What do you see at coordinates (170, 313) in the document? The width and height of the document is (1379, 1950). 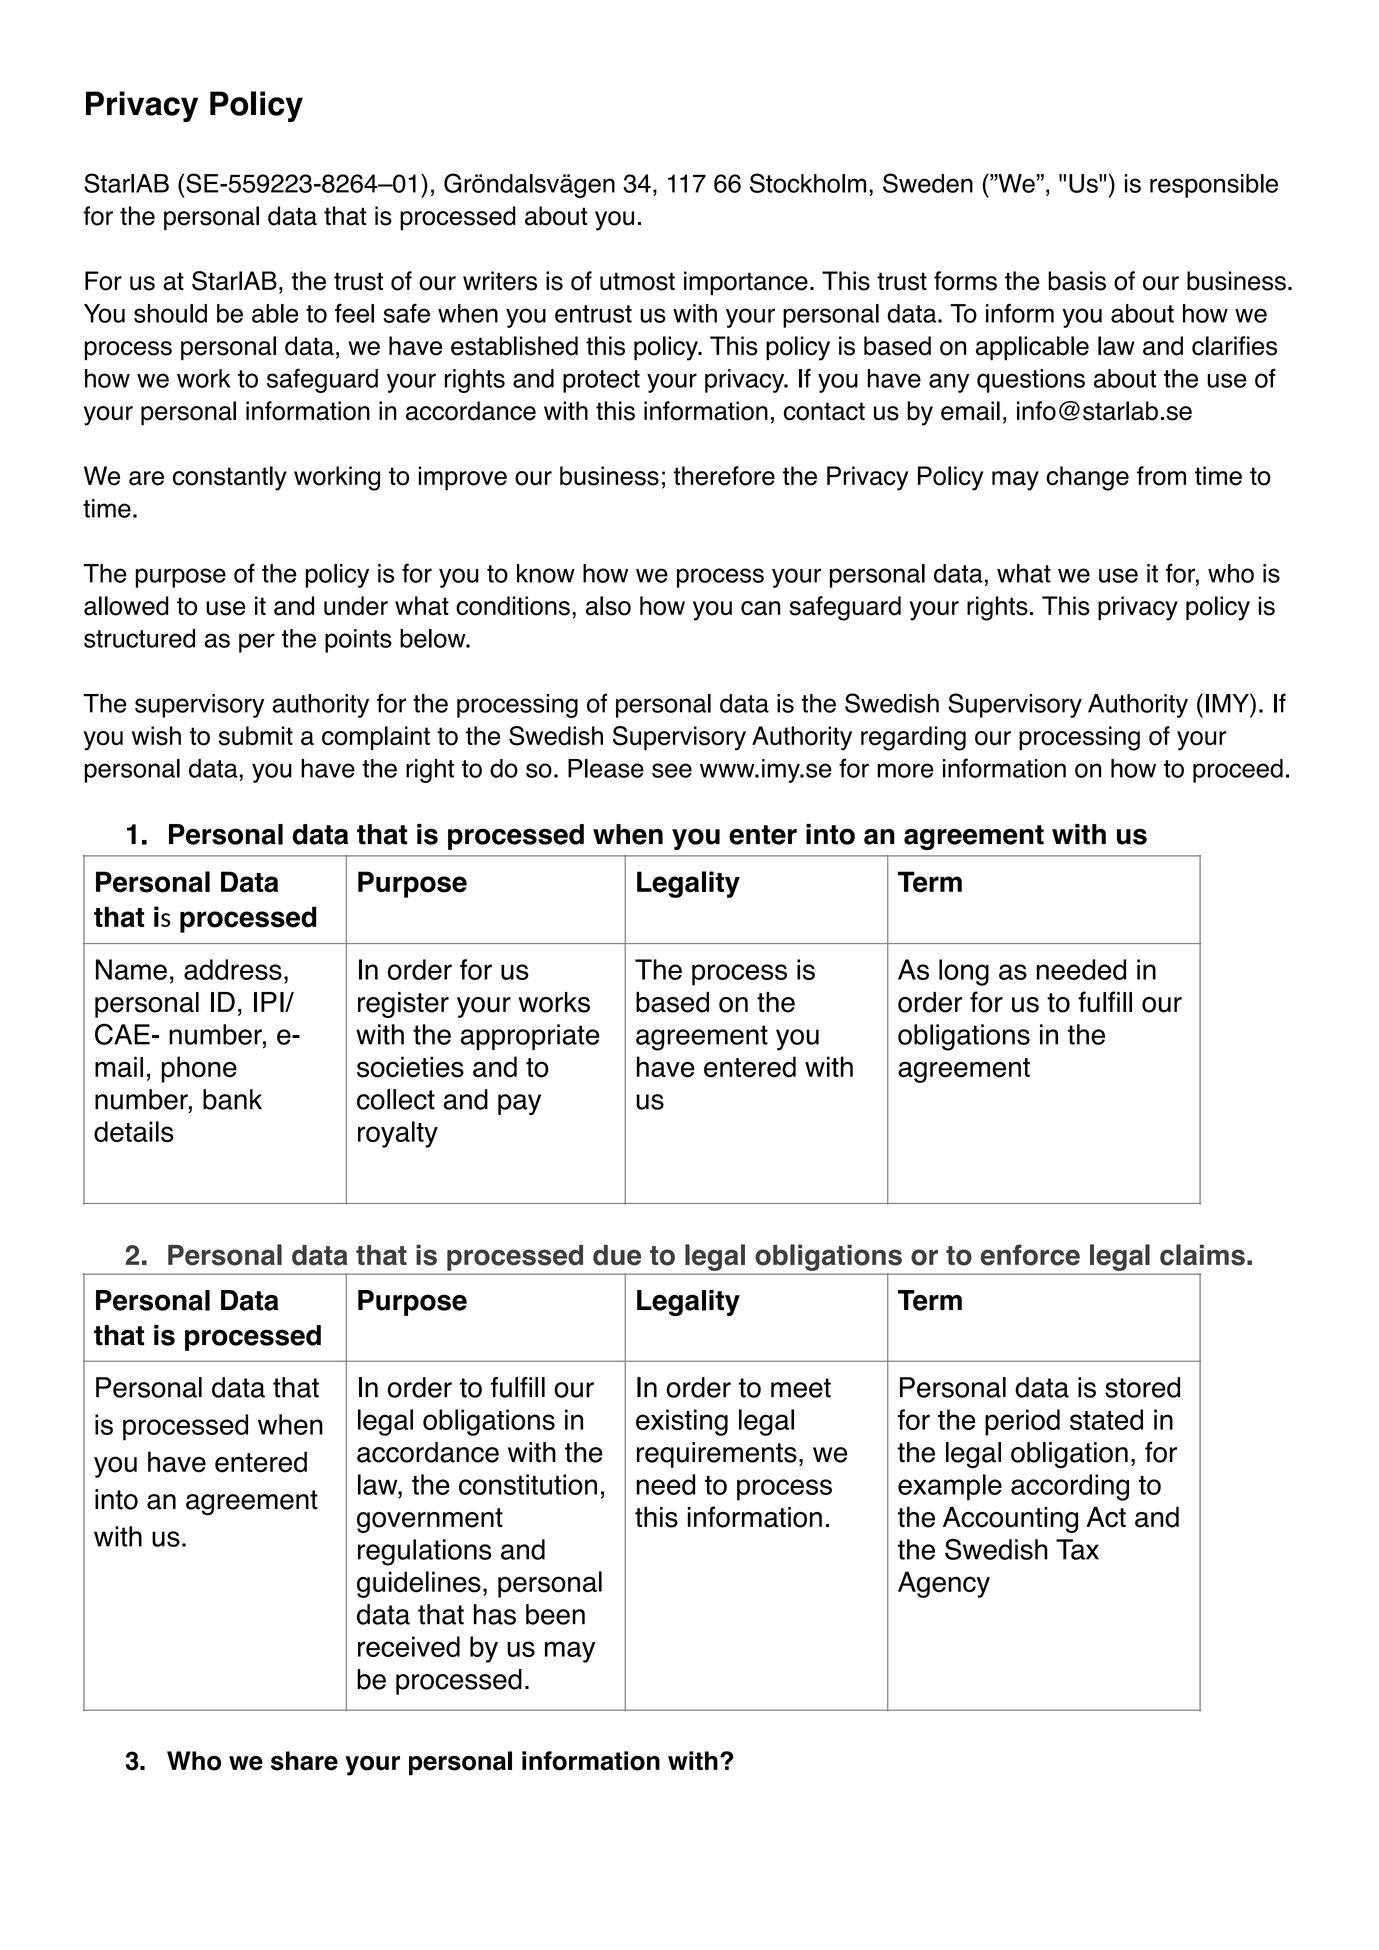 I see `should` at bounding box center [170, 313].
